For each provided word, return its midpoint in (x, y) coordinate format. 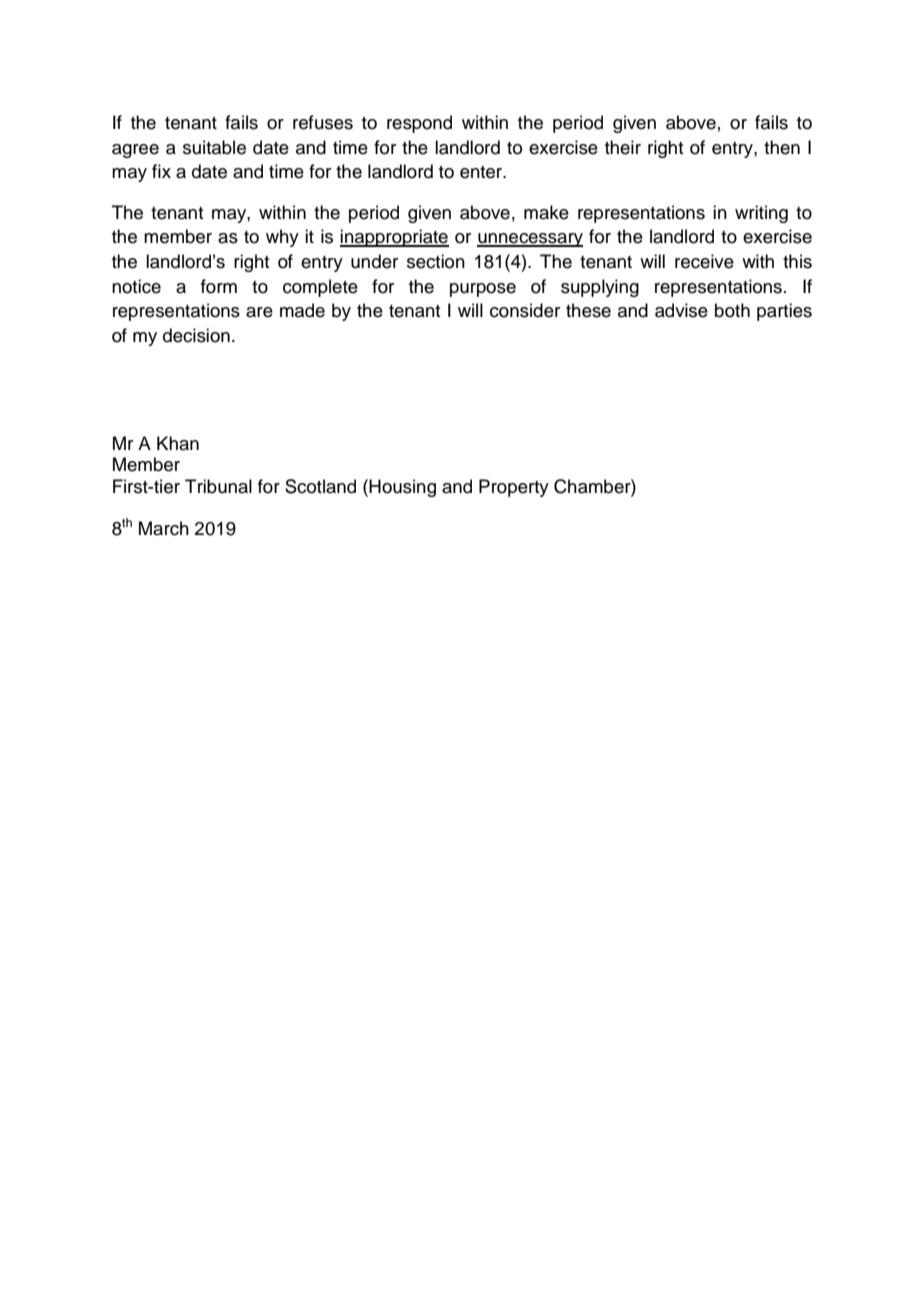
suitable (214, 147)
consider (525, 310)
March (164, 528)
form (219, 286)
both (732, 310)
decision (196, 335)
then (782, 147)
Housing (402, 488)
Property (514, 488)
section (436, 261)
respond (419, 124)
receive (704, 261)
